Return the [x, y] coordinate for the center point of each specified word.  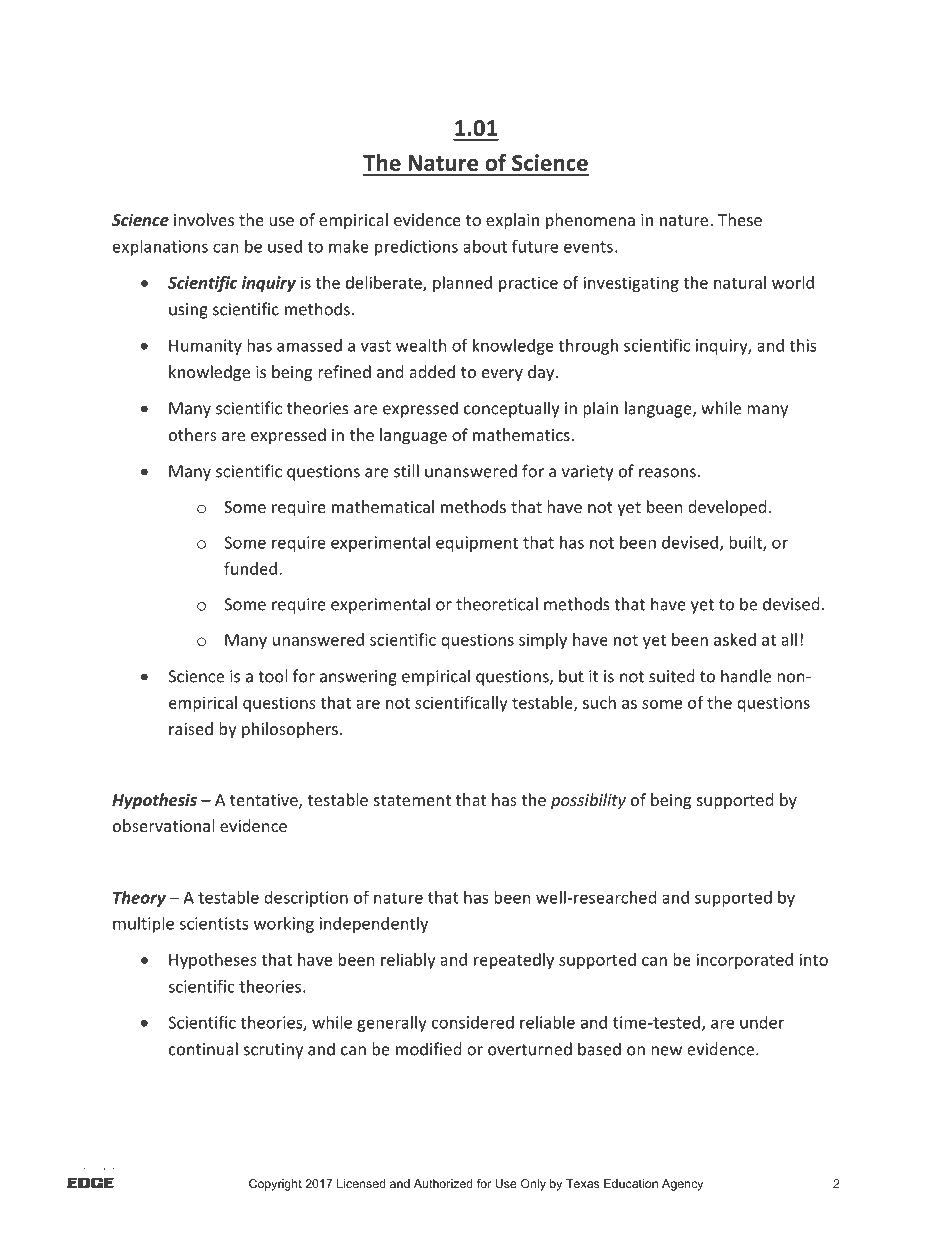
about [485, 246]
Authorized [443, 1183]
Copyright [275, 1185]
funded [250, 568]
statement [412, 800]
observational [163, 825]
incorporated [744, 961]
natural [740, 282]
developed [727, 508]
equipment [477, 544]
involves [204, 219]
